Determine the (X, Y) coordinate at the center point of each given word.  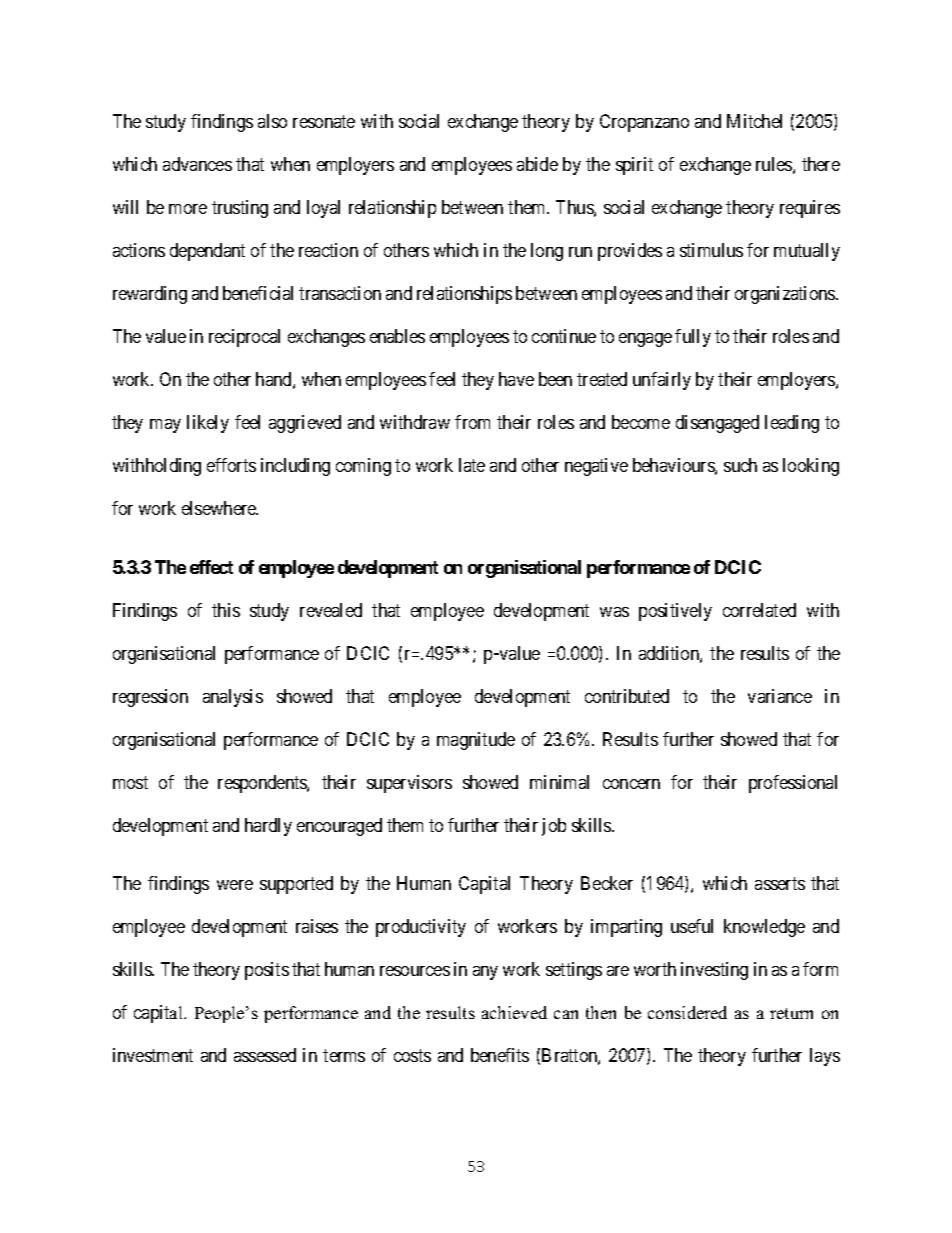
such (740, 465)
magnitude (476, 741)
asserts (780, 883)
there (821, 164)
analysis (233, 698)
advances (197, 164)
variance (780, 696)
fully (693, 338)
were (235, 885)
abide (537, 164)
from (472, 422)
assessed (265, 1055)
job (554, 827)
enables (397, 336)
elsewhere (220, 508)
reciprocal (244, 338)
